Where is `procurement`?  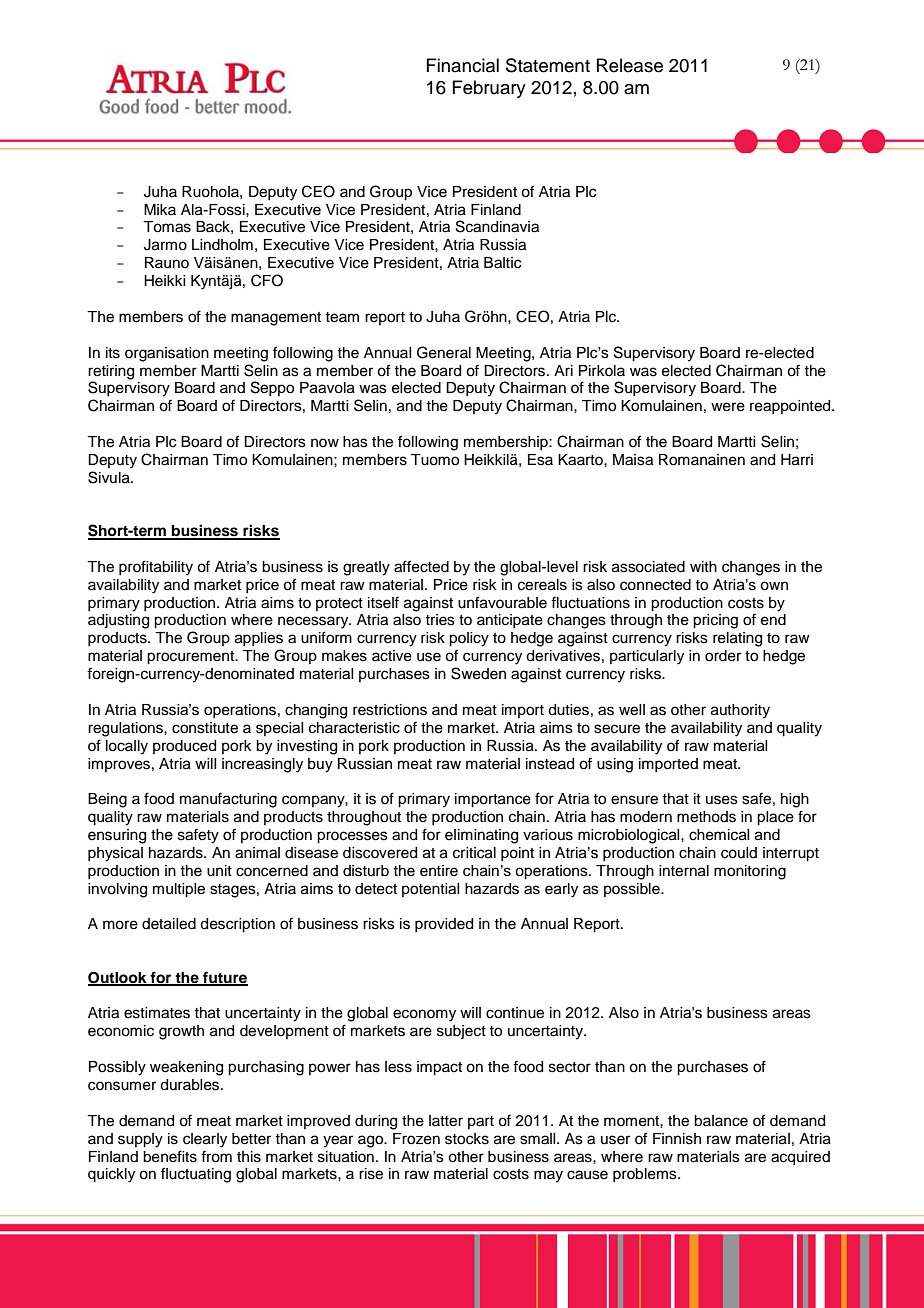 procurement is located at coordinates (192, 658).
